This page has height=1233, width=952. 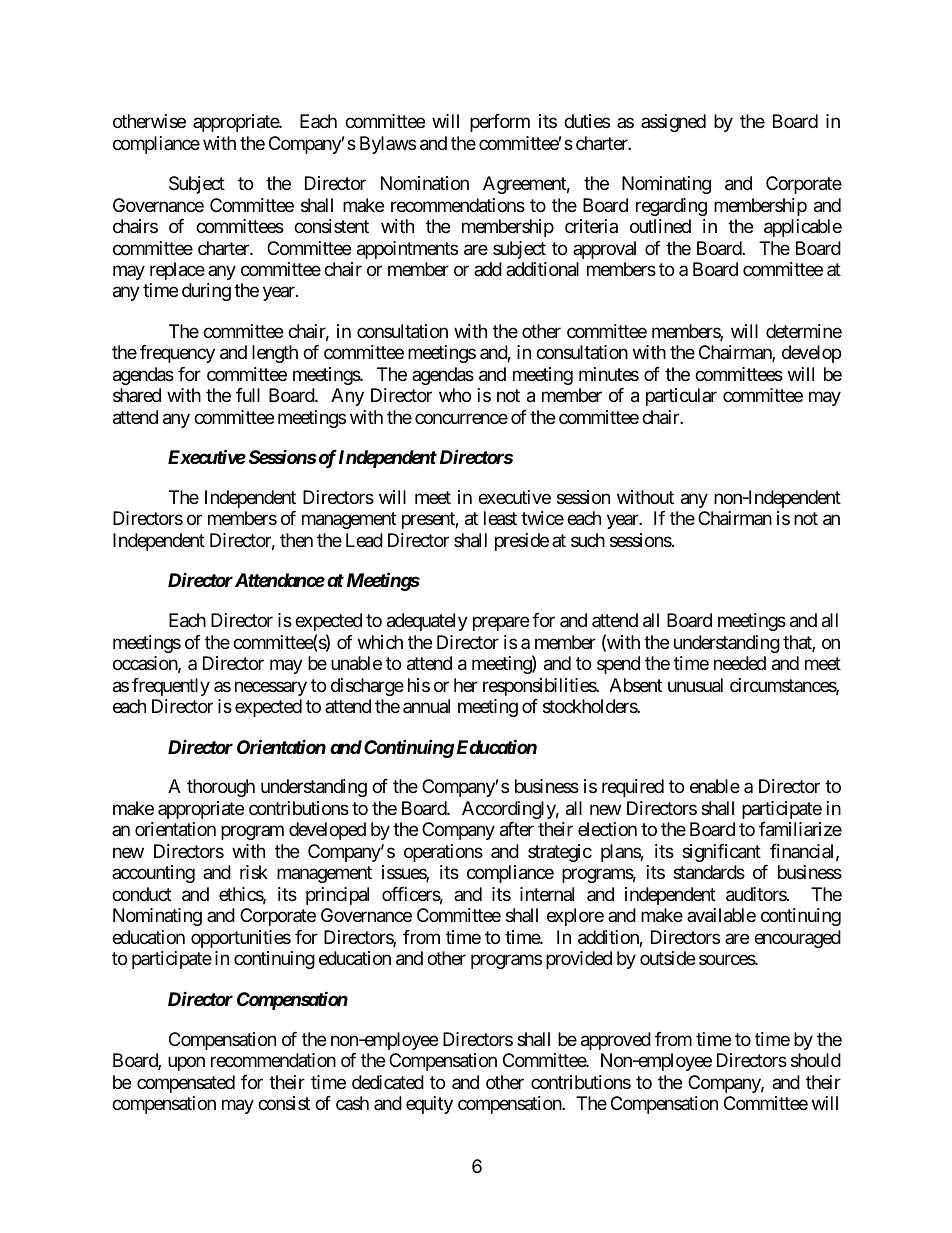 What do you see at coordinates (500, 123) in the page?
I see `perform` at bounding box center [500, 123].
